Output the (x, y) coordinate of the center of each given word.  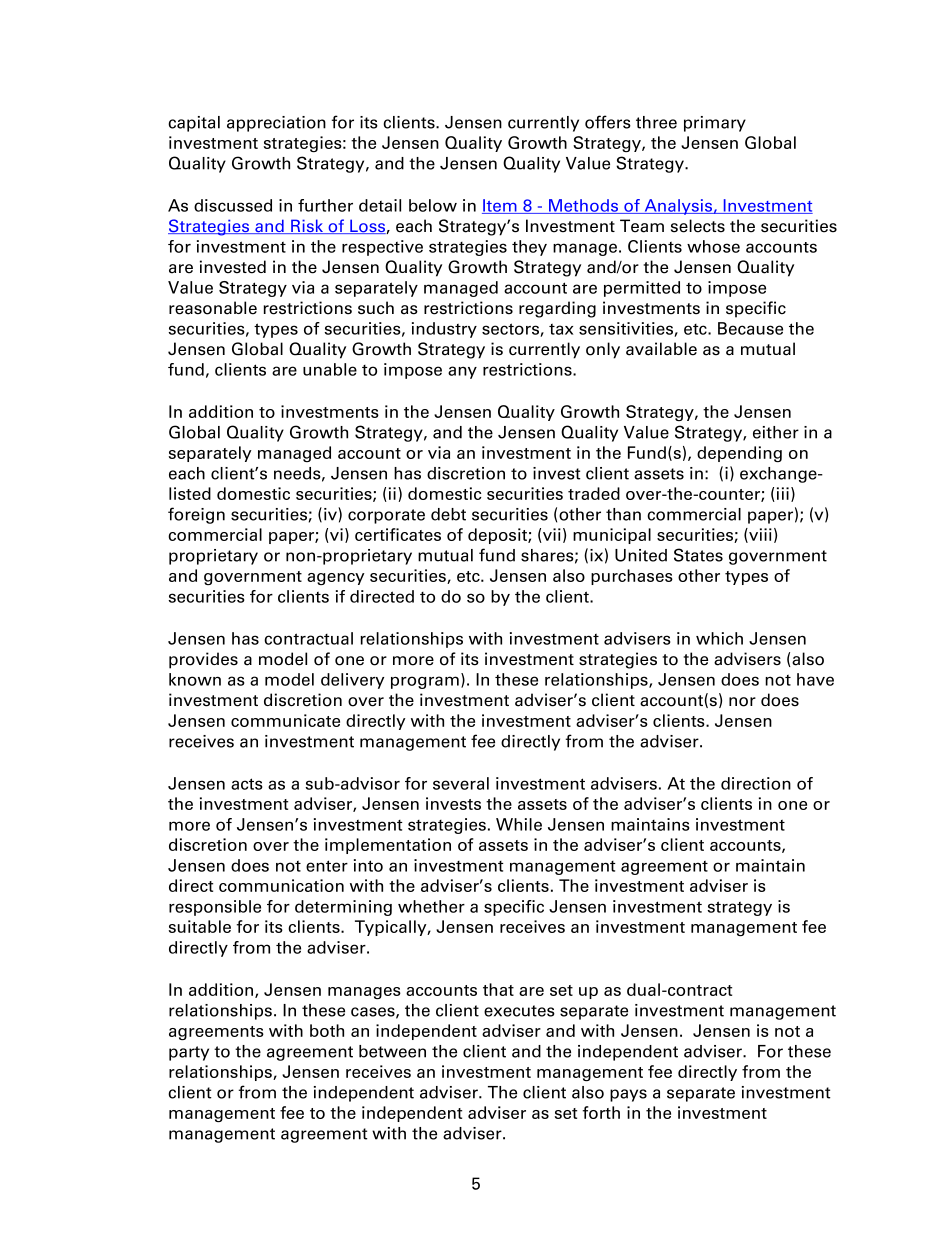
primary (715, 124)
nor (742, 702)
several (461, 783)
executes (519, 1011)
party (189, 1053)
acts (247, 784)
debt (448, 514)
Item (500, 206)
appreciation (276, 124)
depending (739, 454)
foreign (196, 515)
